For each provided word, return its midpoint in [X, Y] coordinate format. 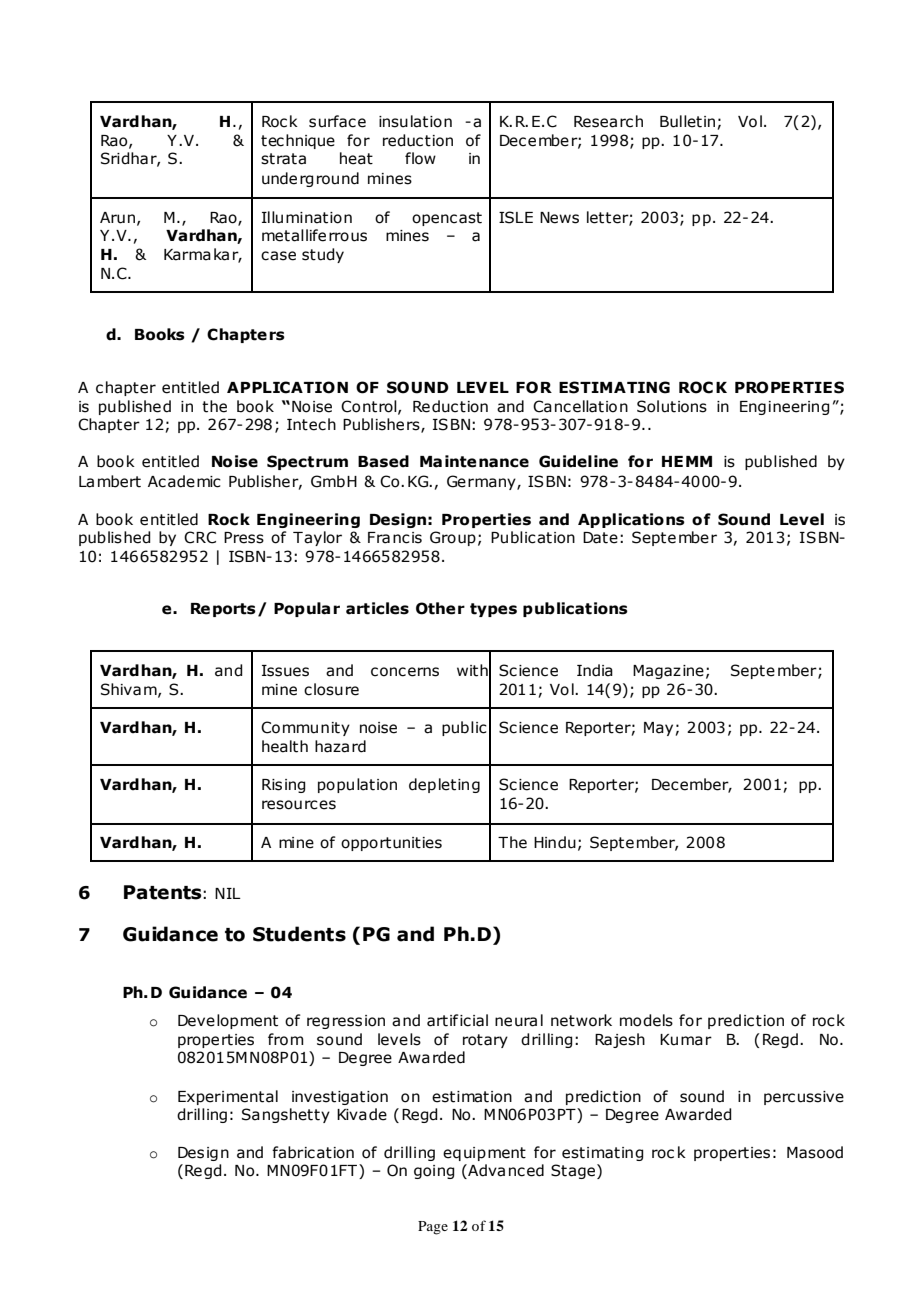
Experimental [228, 1097]
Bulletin [687, 121]
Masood [815, 1152]
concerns [405, 672]
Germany [482, 482]
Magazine [668, 672]
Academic [184, 481]
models [646, 1020]
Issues [285, 671]
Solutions [672, 406]
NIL [228, 893]
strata [283, 159]
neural [519, 1020]
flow [420, 158]
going [434, 1172]
